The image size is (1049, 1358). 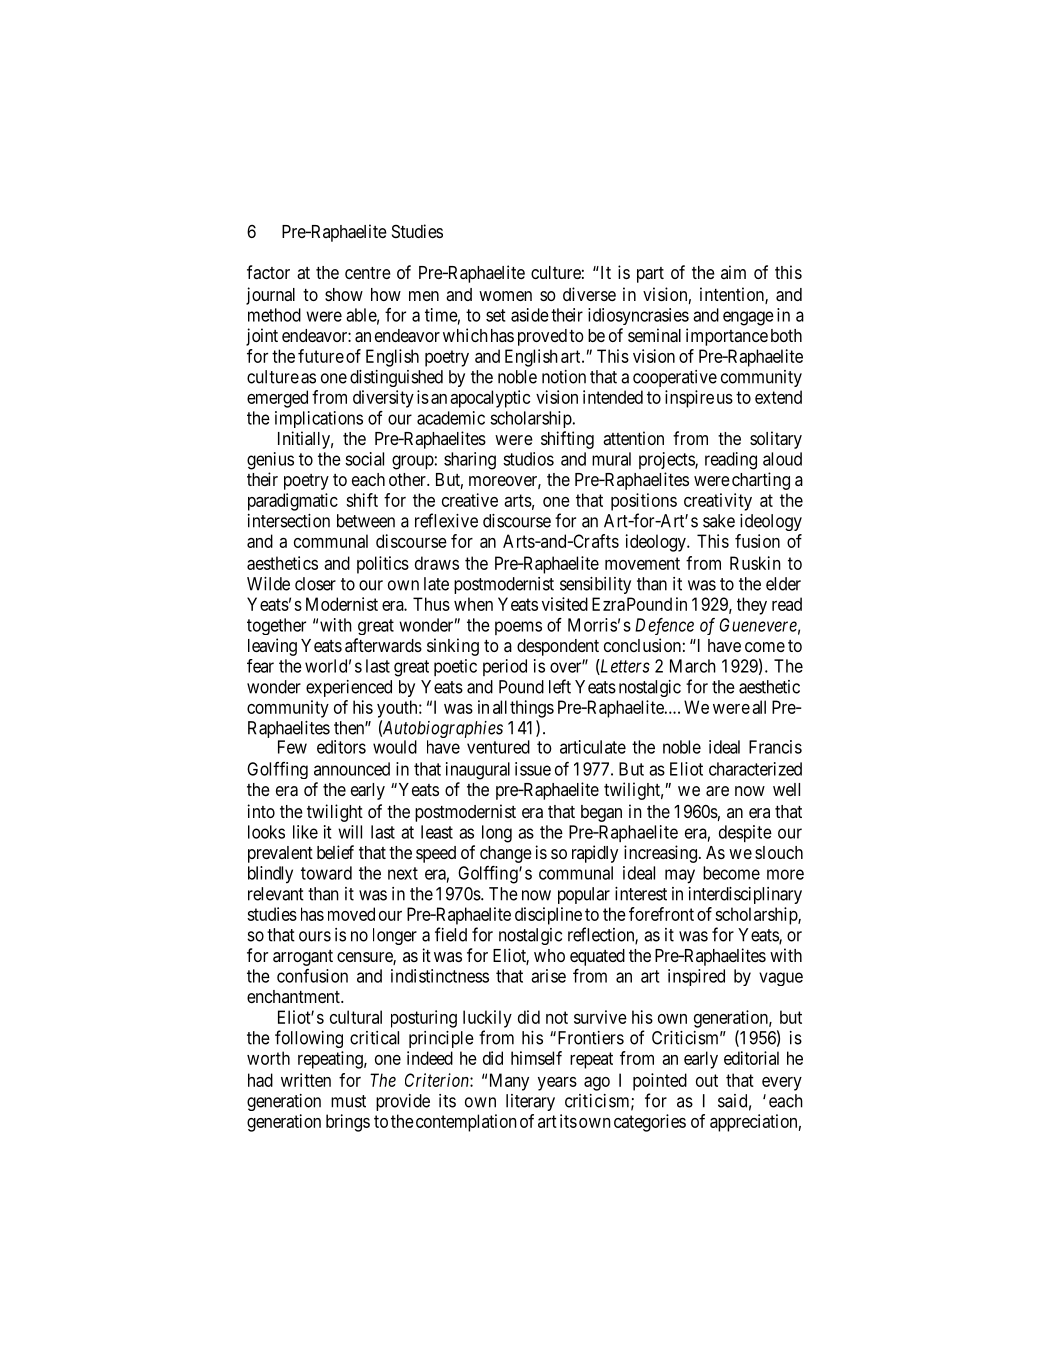 What do you see at coordinates (348, 1101) in the document?
I see `must` at bounding box center [348, 1101].
